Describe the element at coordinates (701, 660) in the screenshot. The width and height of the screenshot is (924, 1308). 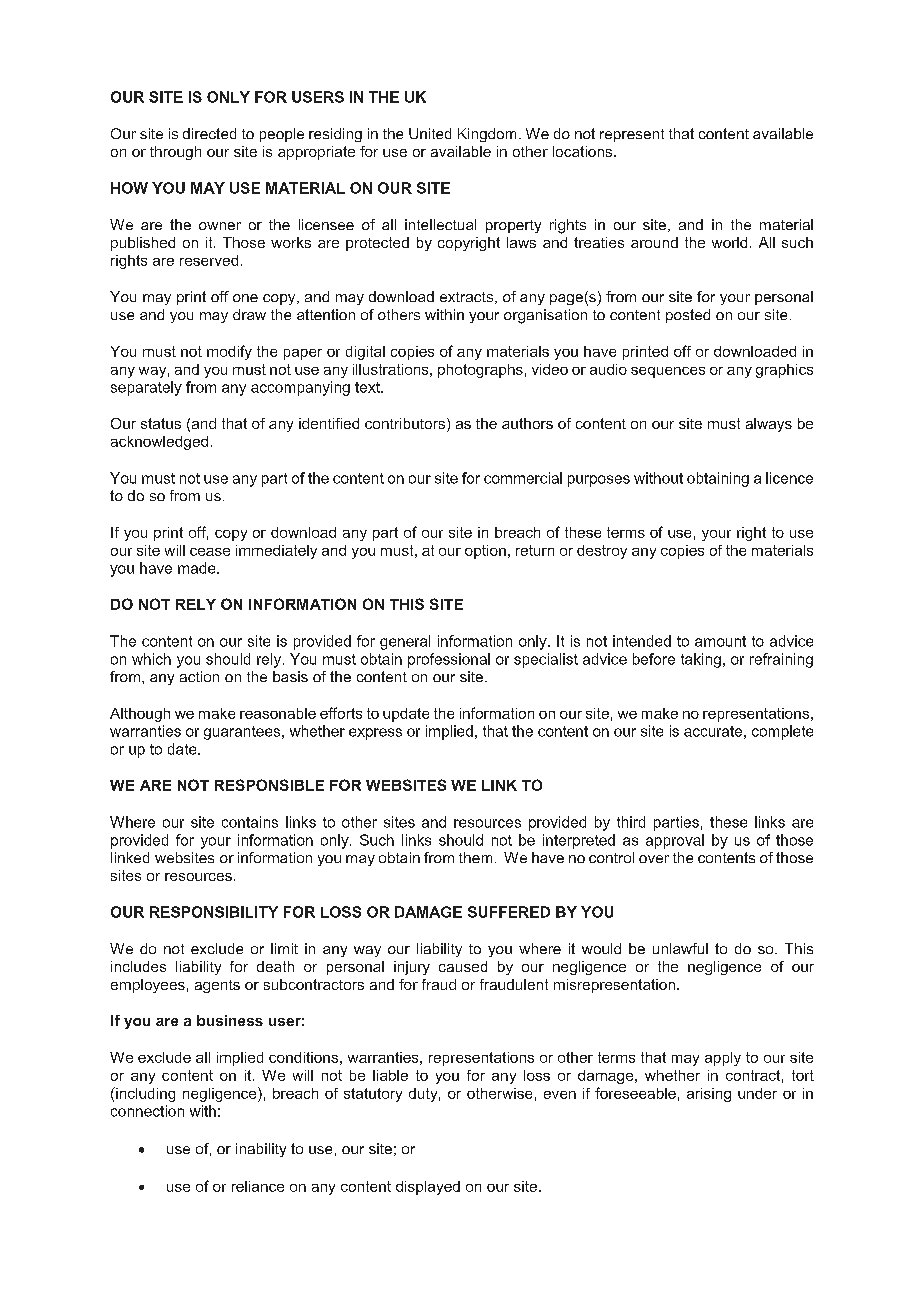
I see `taking` at that location.
